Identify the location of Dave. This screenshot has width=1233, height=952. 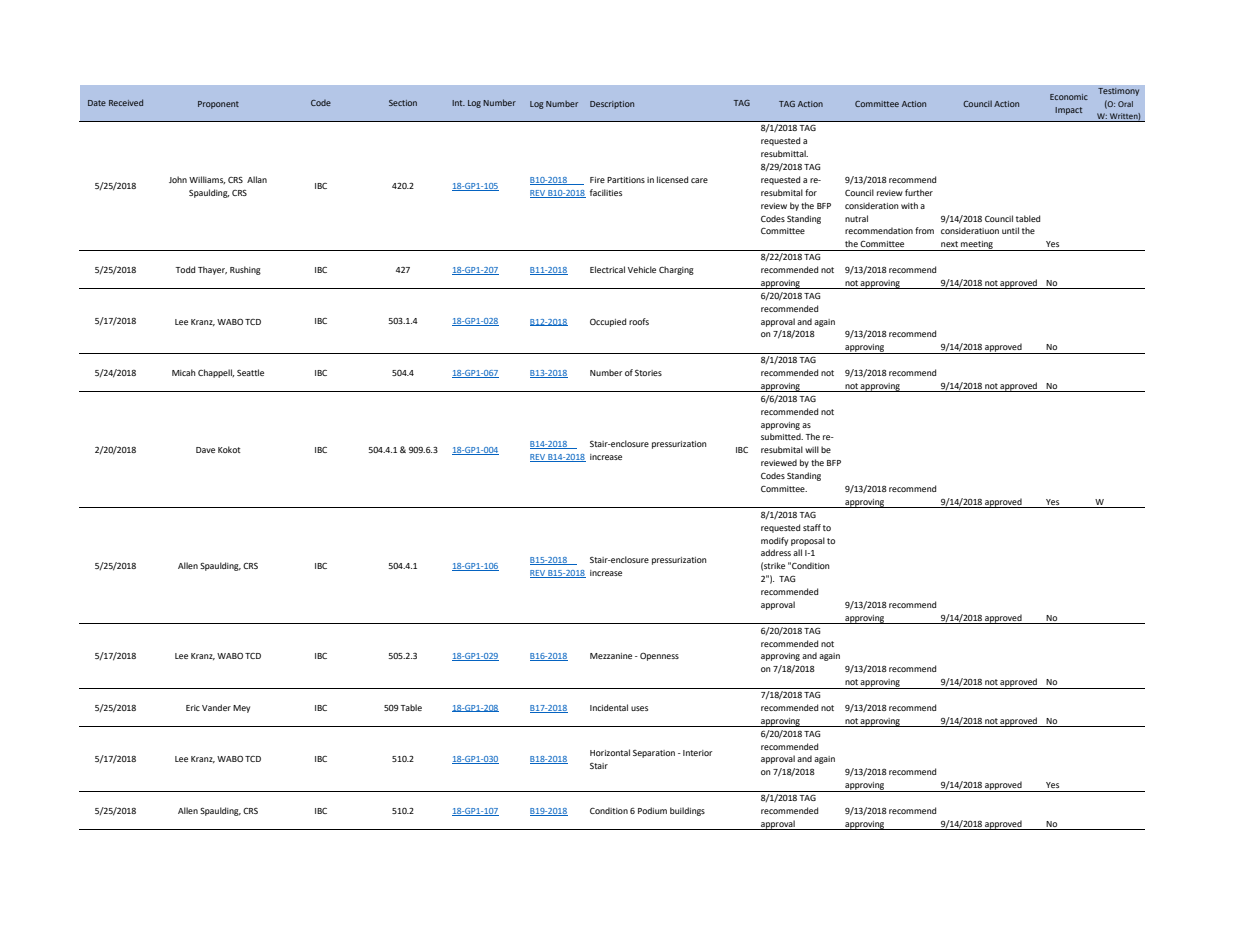
(205, 450).
